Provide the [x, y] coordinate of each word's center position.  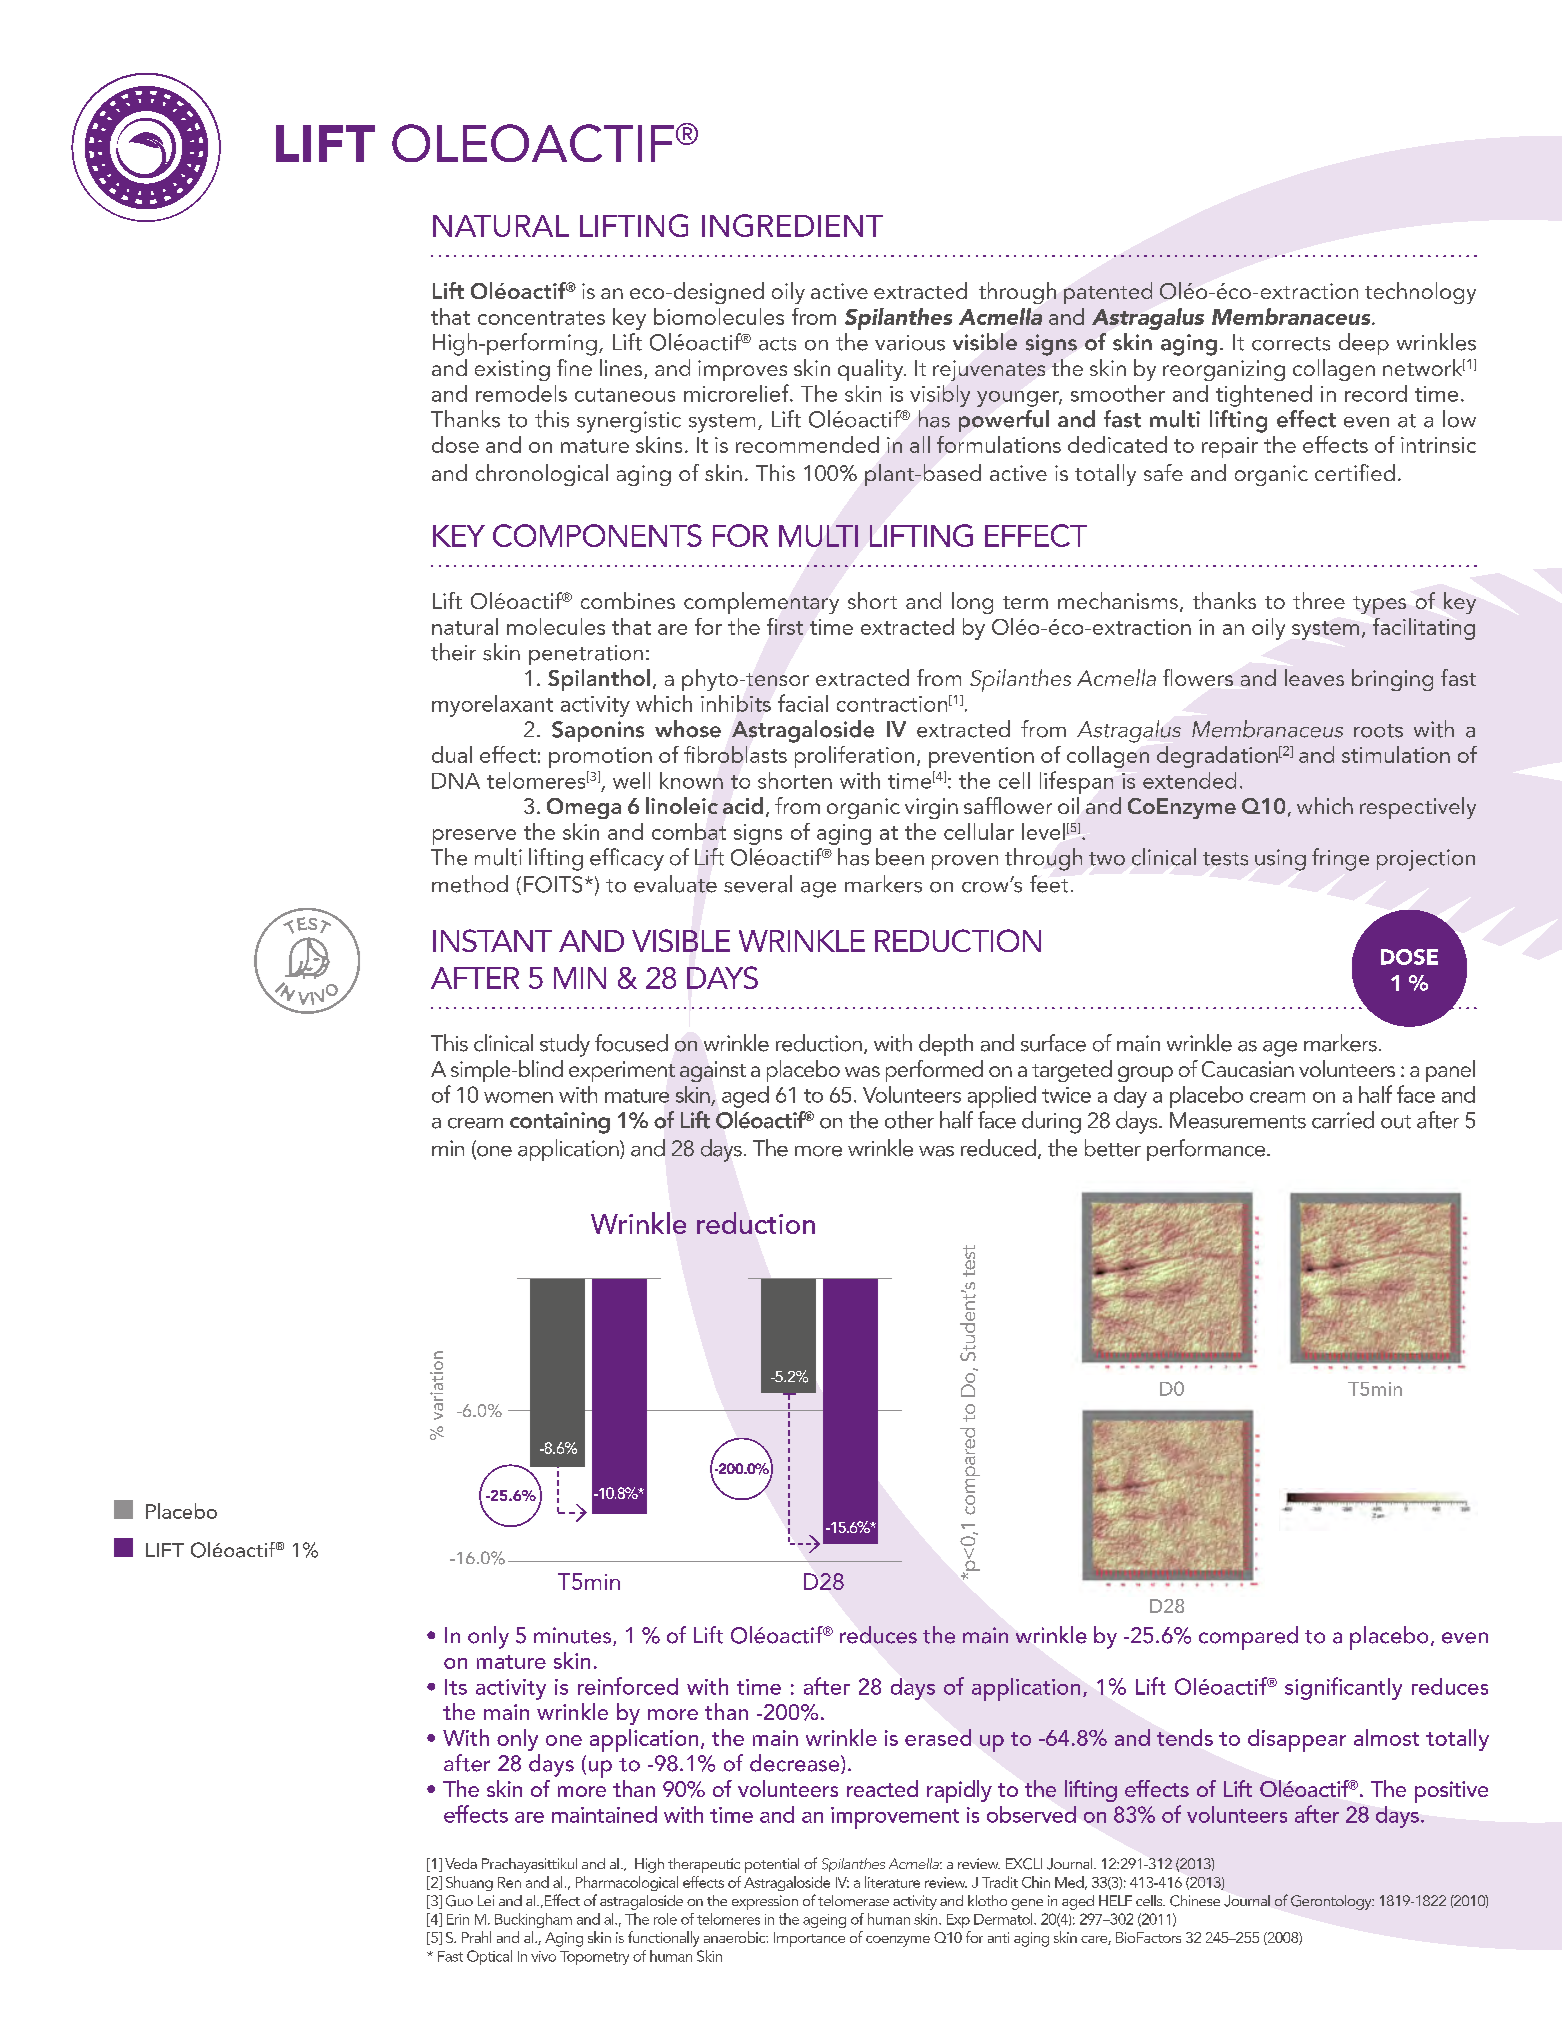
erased [938, 1737]
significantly [1343, 1688]
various [910, 343]
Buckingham [533, 1920]
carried [1343, 1120]
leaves [1314, 677]
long [972, 603]
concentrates [541, 318]
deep [1364, 344]
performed [934, 1071]
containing [560, 1123]
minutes [574, 1636]
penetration [586, 655]
